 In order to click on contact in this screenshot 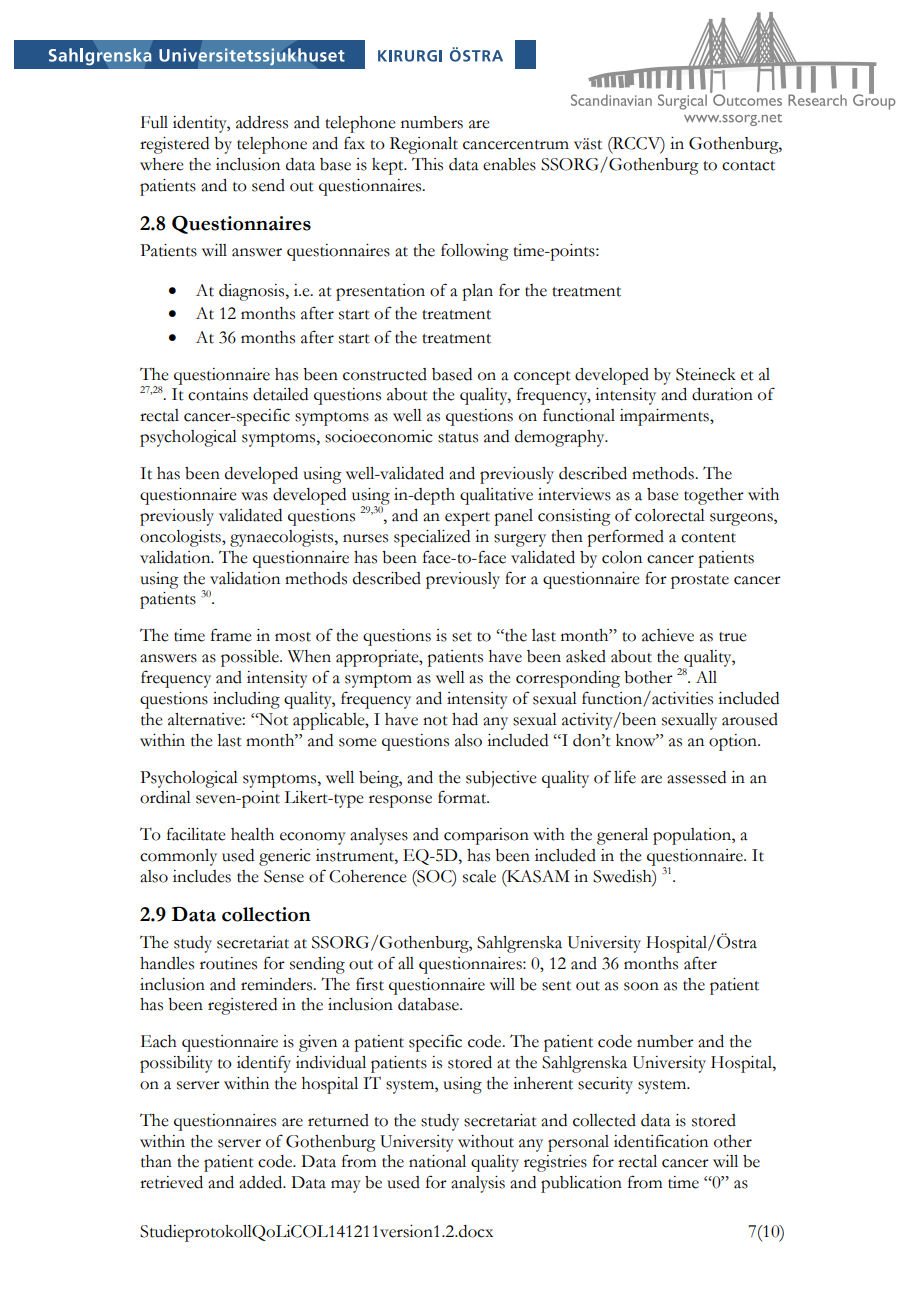, I will do `click(748, 166)`.
